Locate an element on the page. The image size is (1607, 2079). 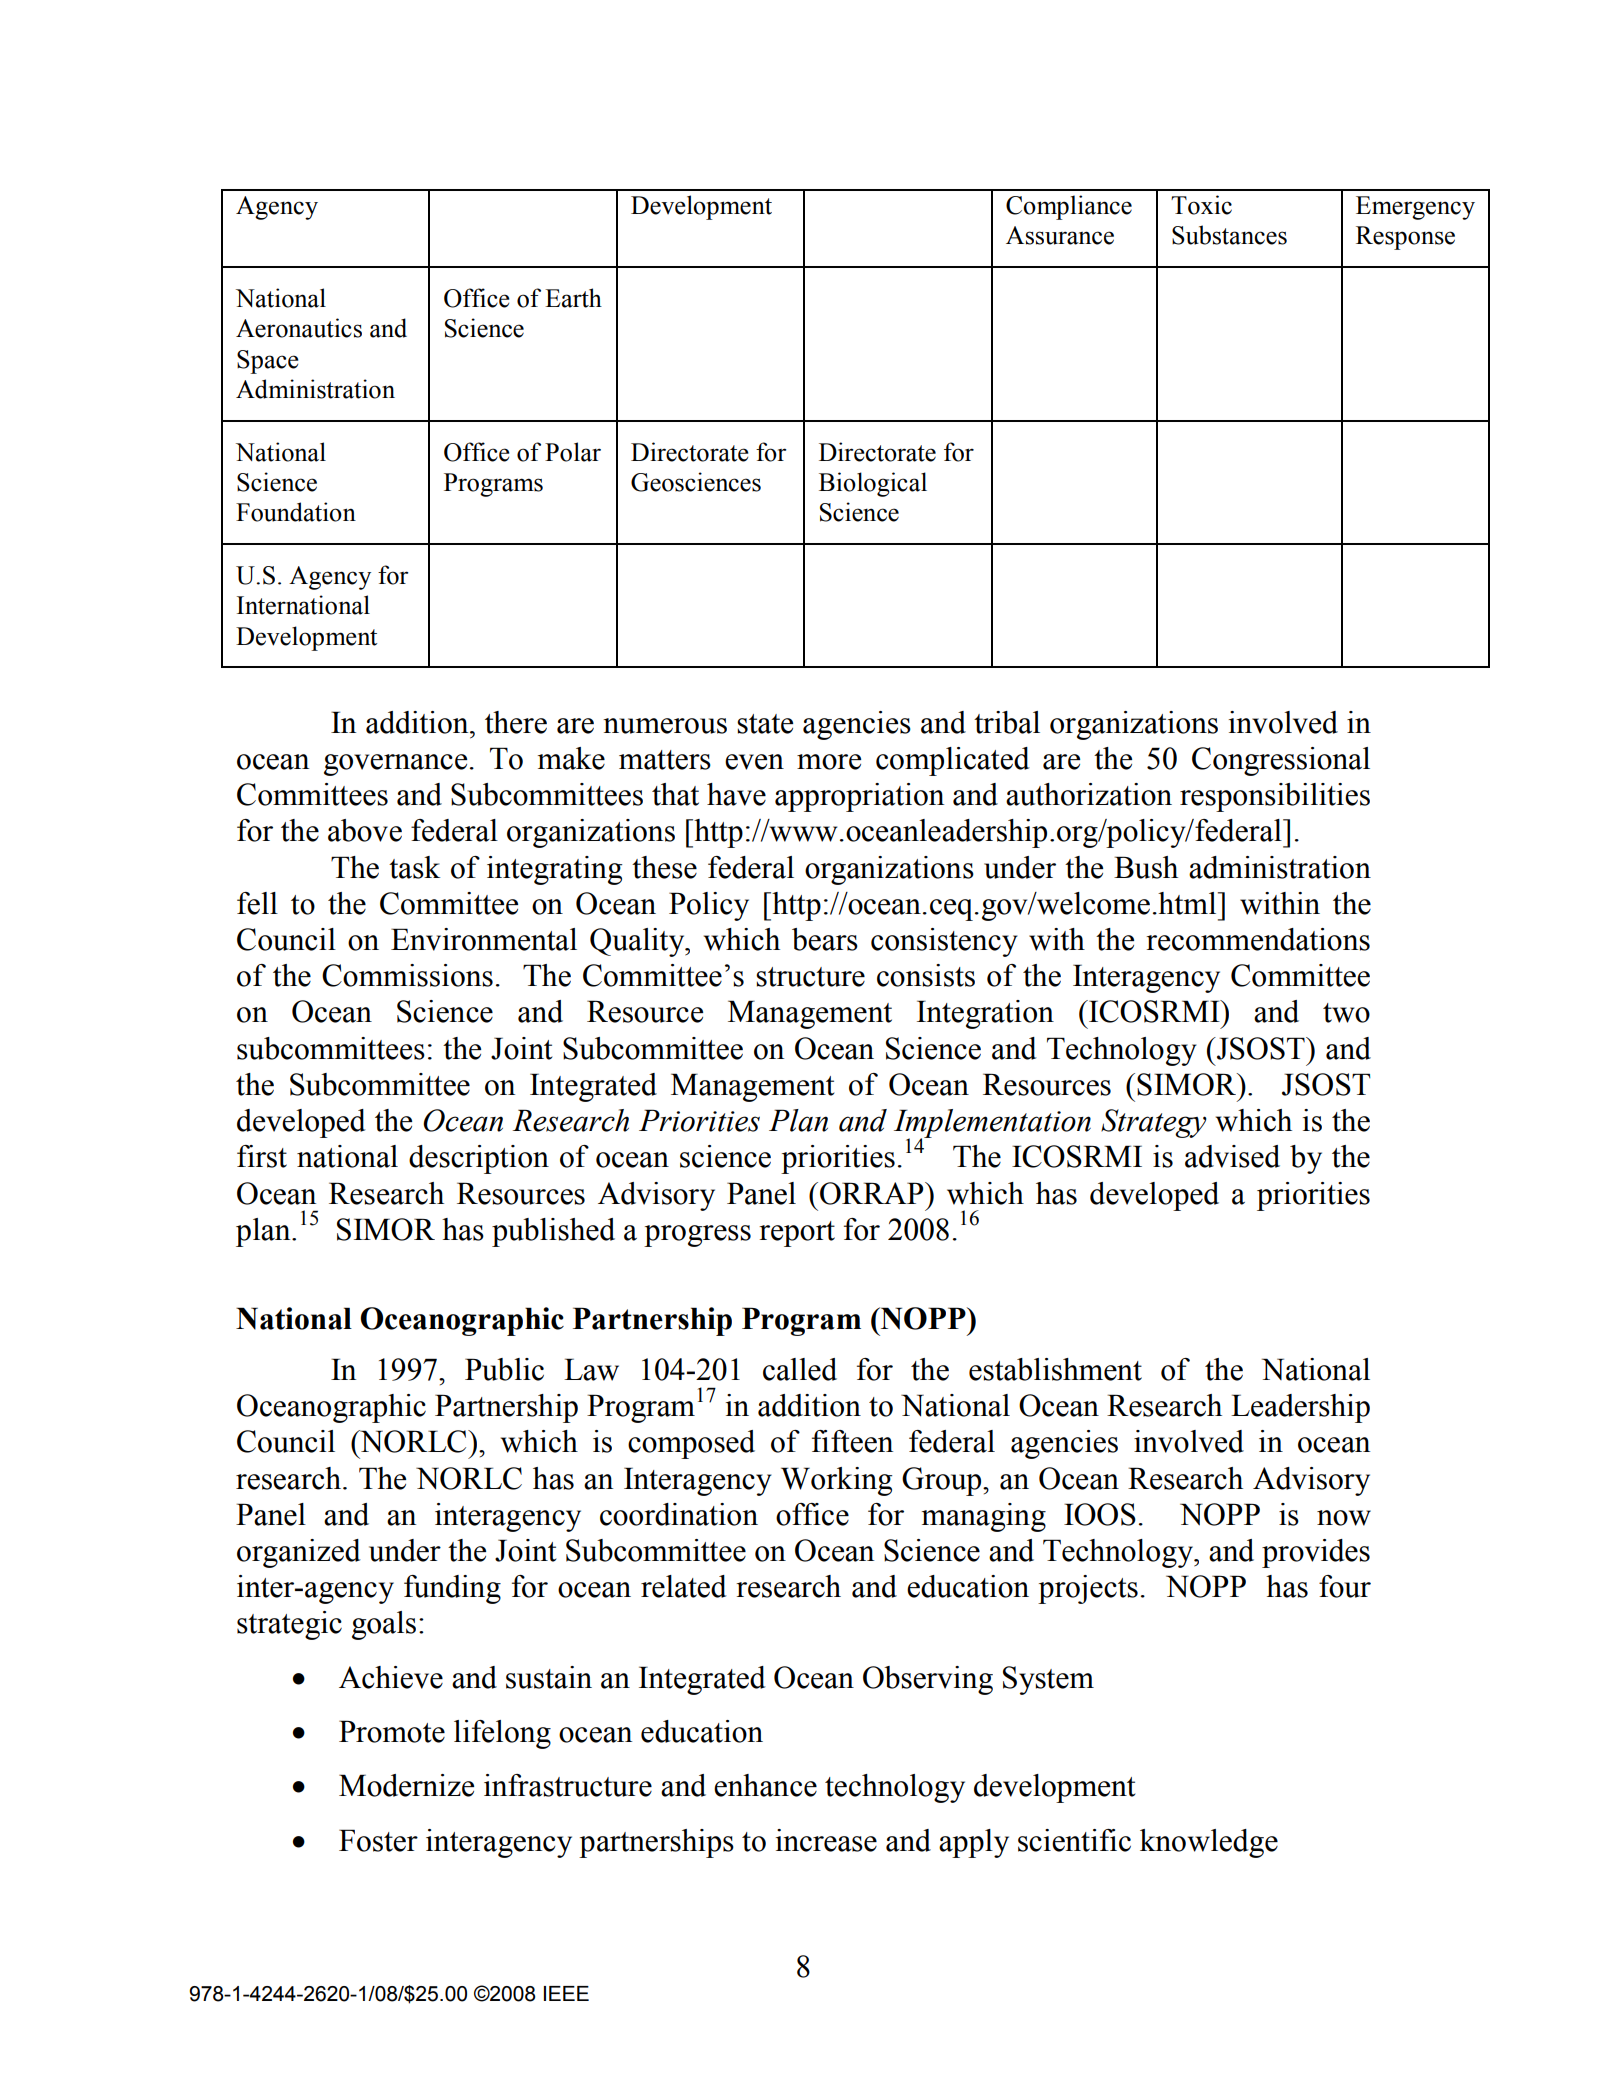
governance is located at coordinates (395, 765).
